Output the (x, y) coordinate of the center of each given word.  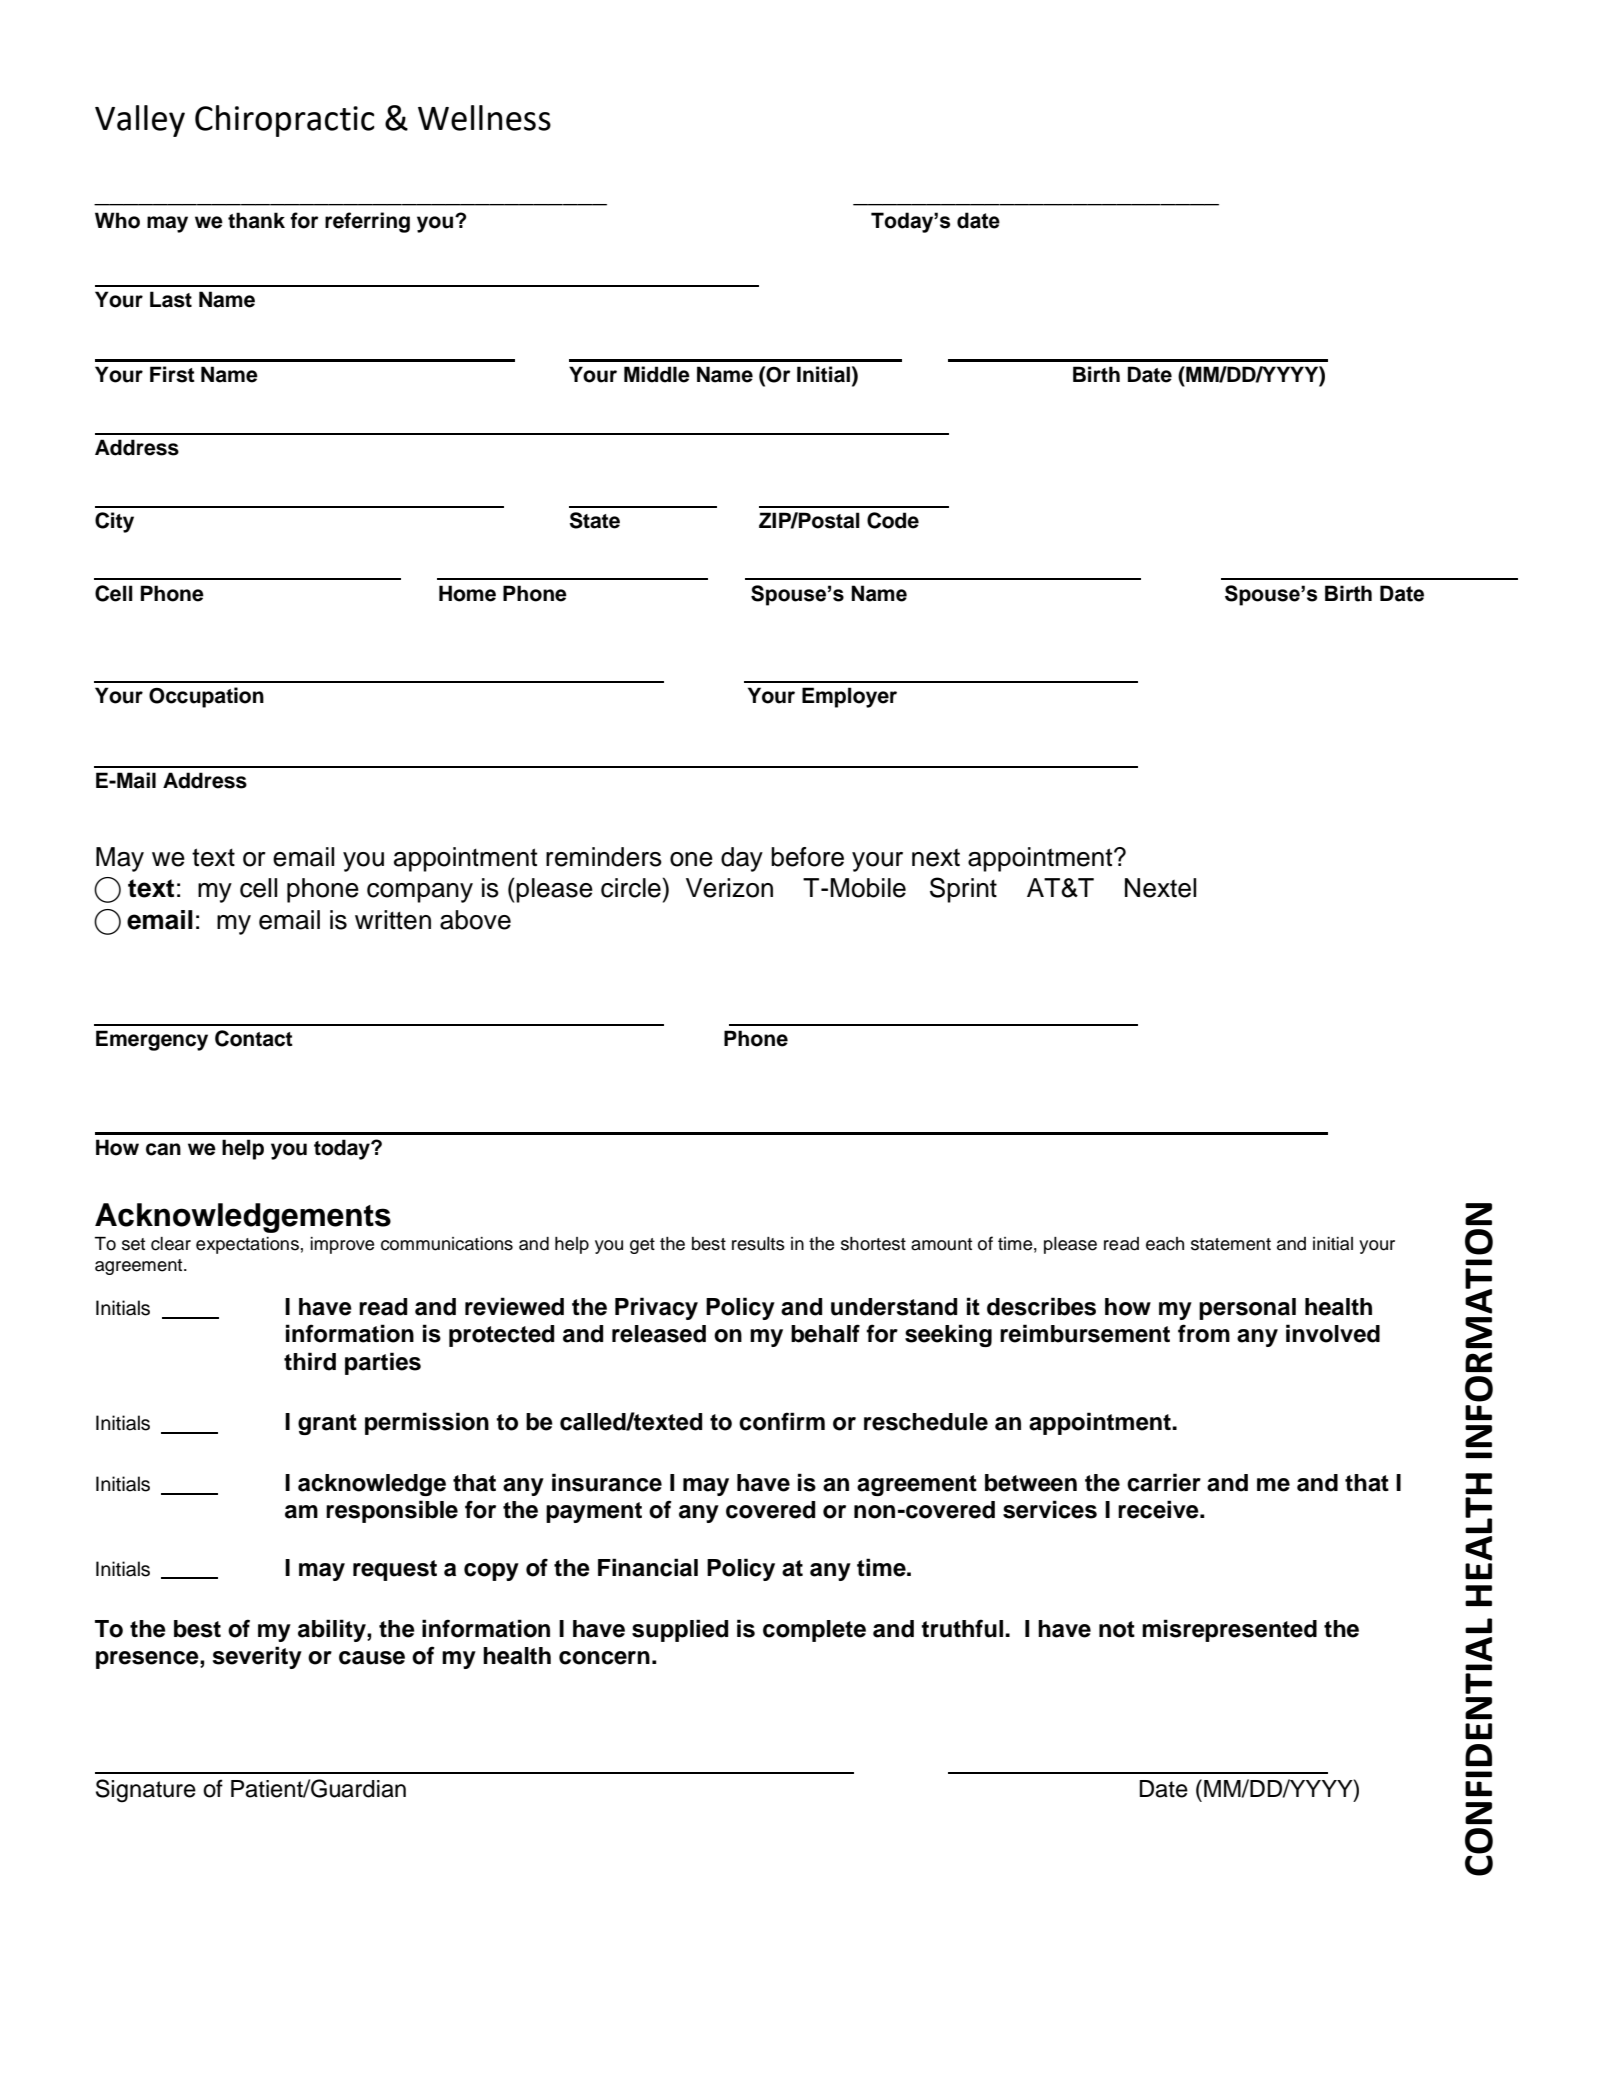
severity (257, 1657)
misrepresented (1229, 1630)
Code (893, 520)
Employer (849, 697)
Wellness (484, 118)
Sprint (963, 890)
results (758, 1244)
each (1165, 1244)
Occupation (206, 697)
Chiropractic (285, 121)
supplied (680, 1630)
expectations (247, 1245)
